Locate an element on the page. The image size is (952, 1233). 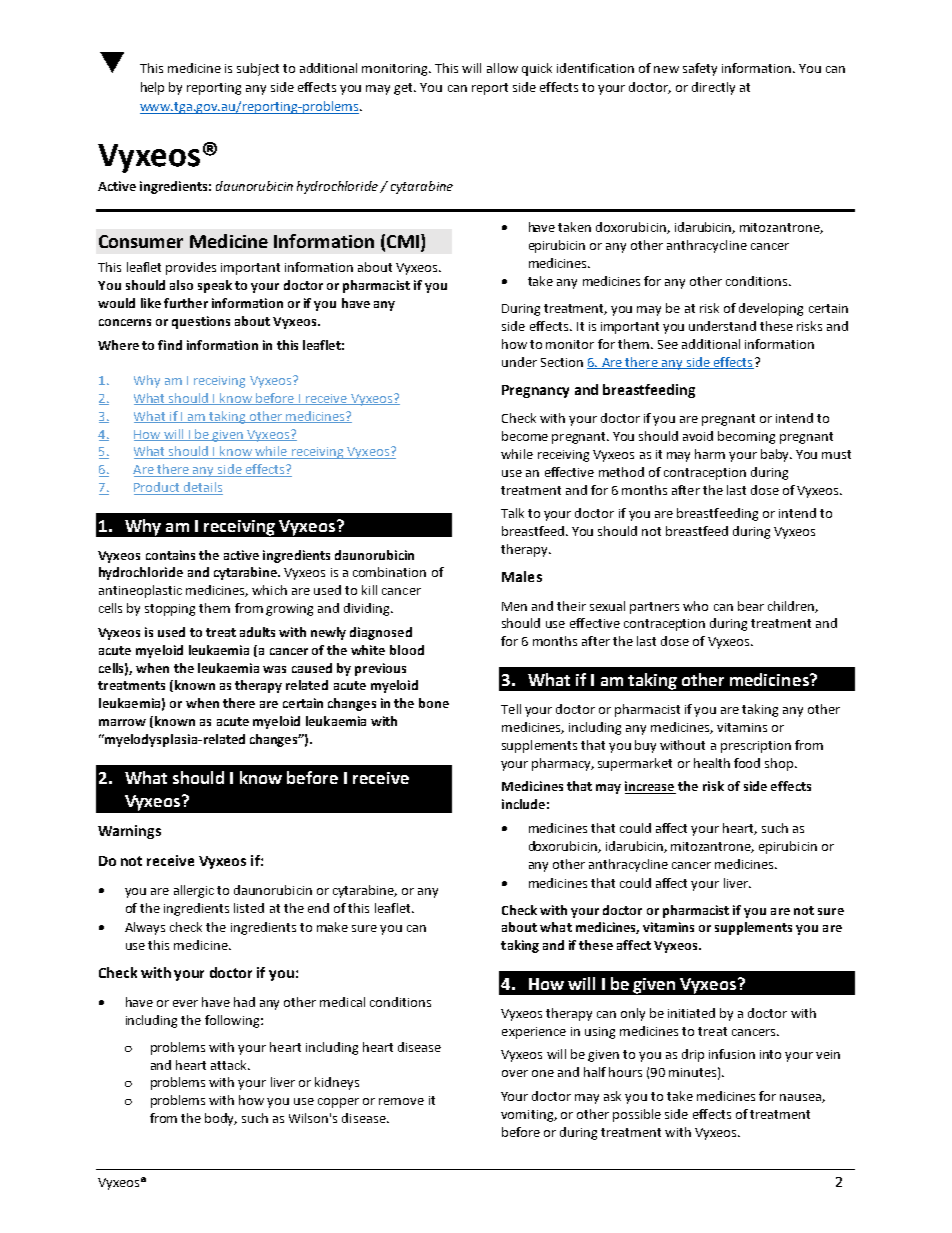
attack is located at coordinates (230, 1065).
